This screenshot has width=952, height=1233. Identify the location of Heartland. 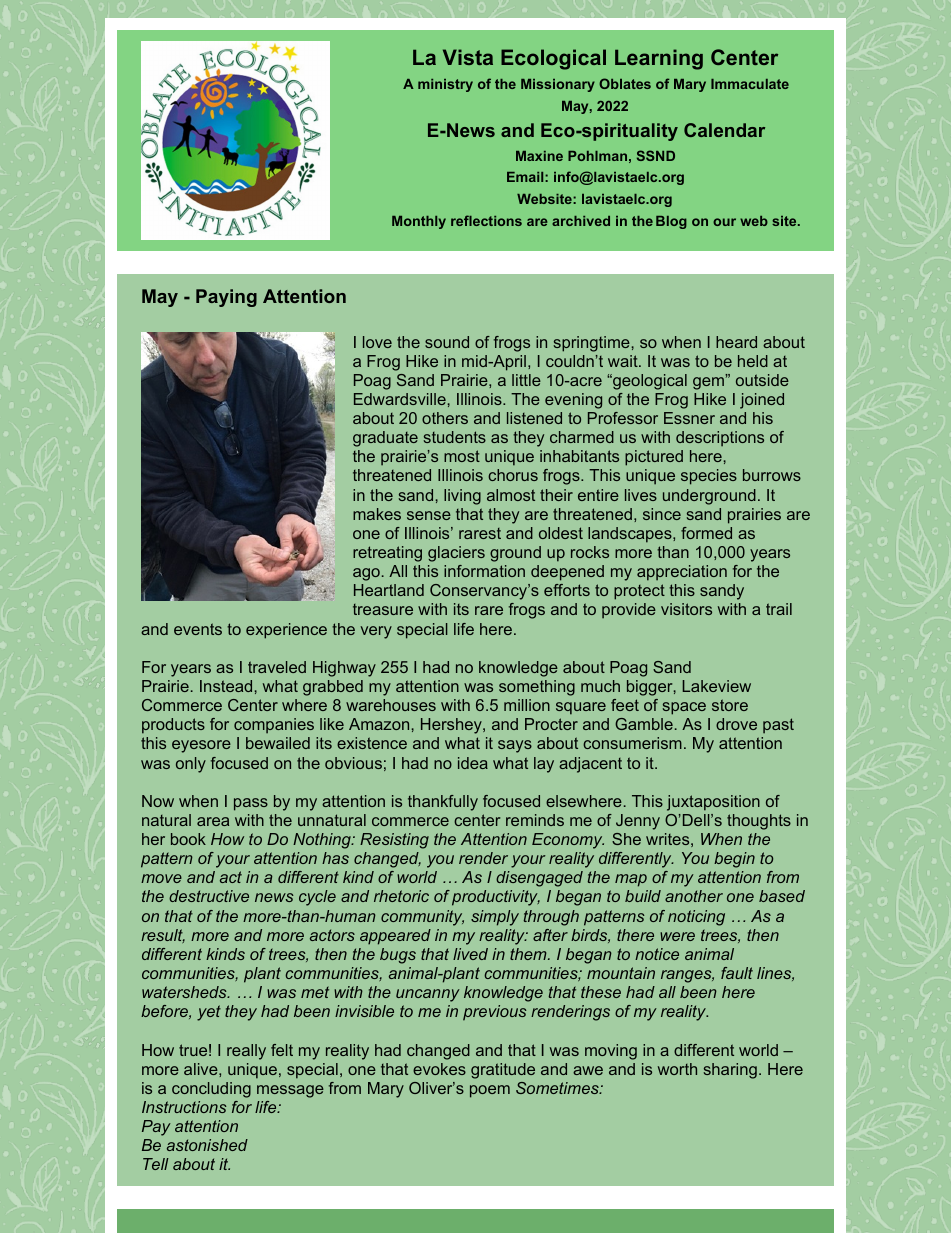
(389, 590).
